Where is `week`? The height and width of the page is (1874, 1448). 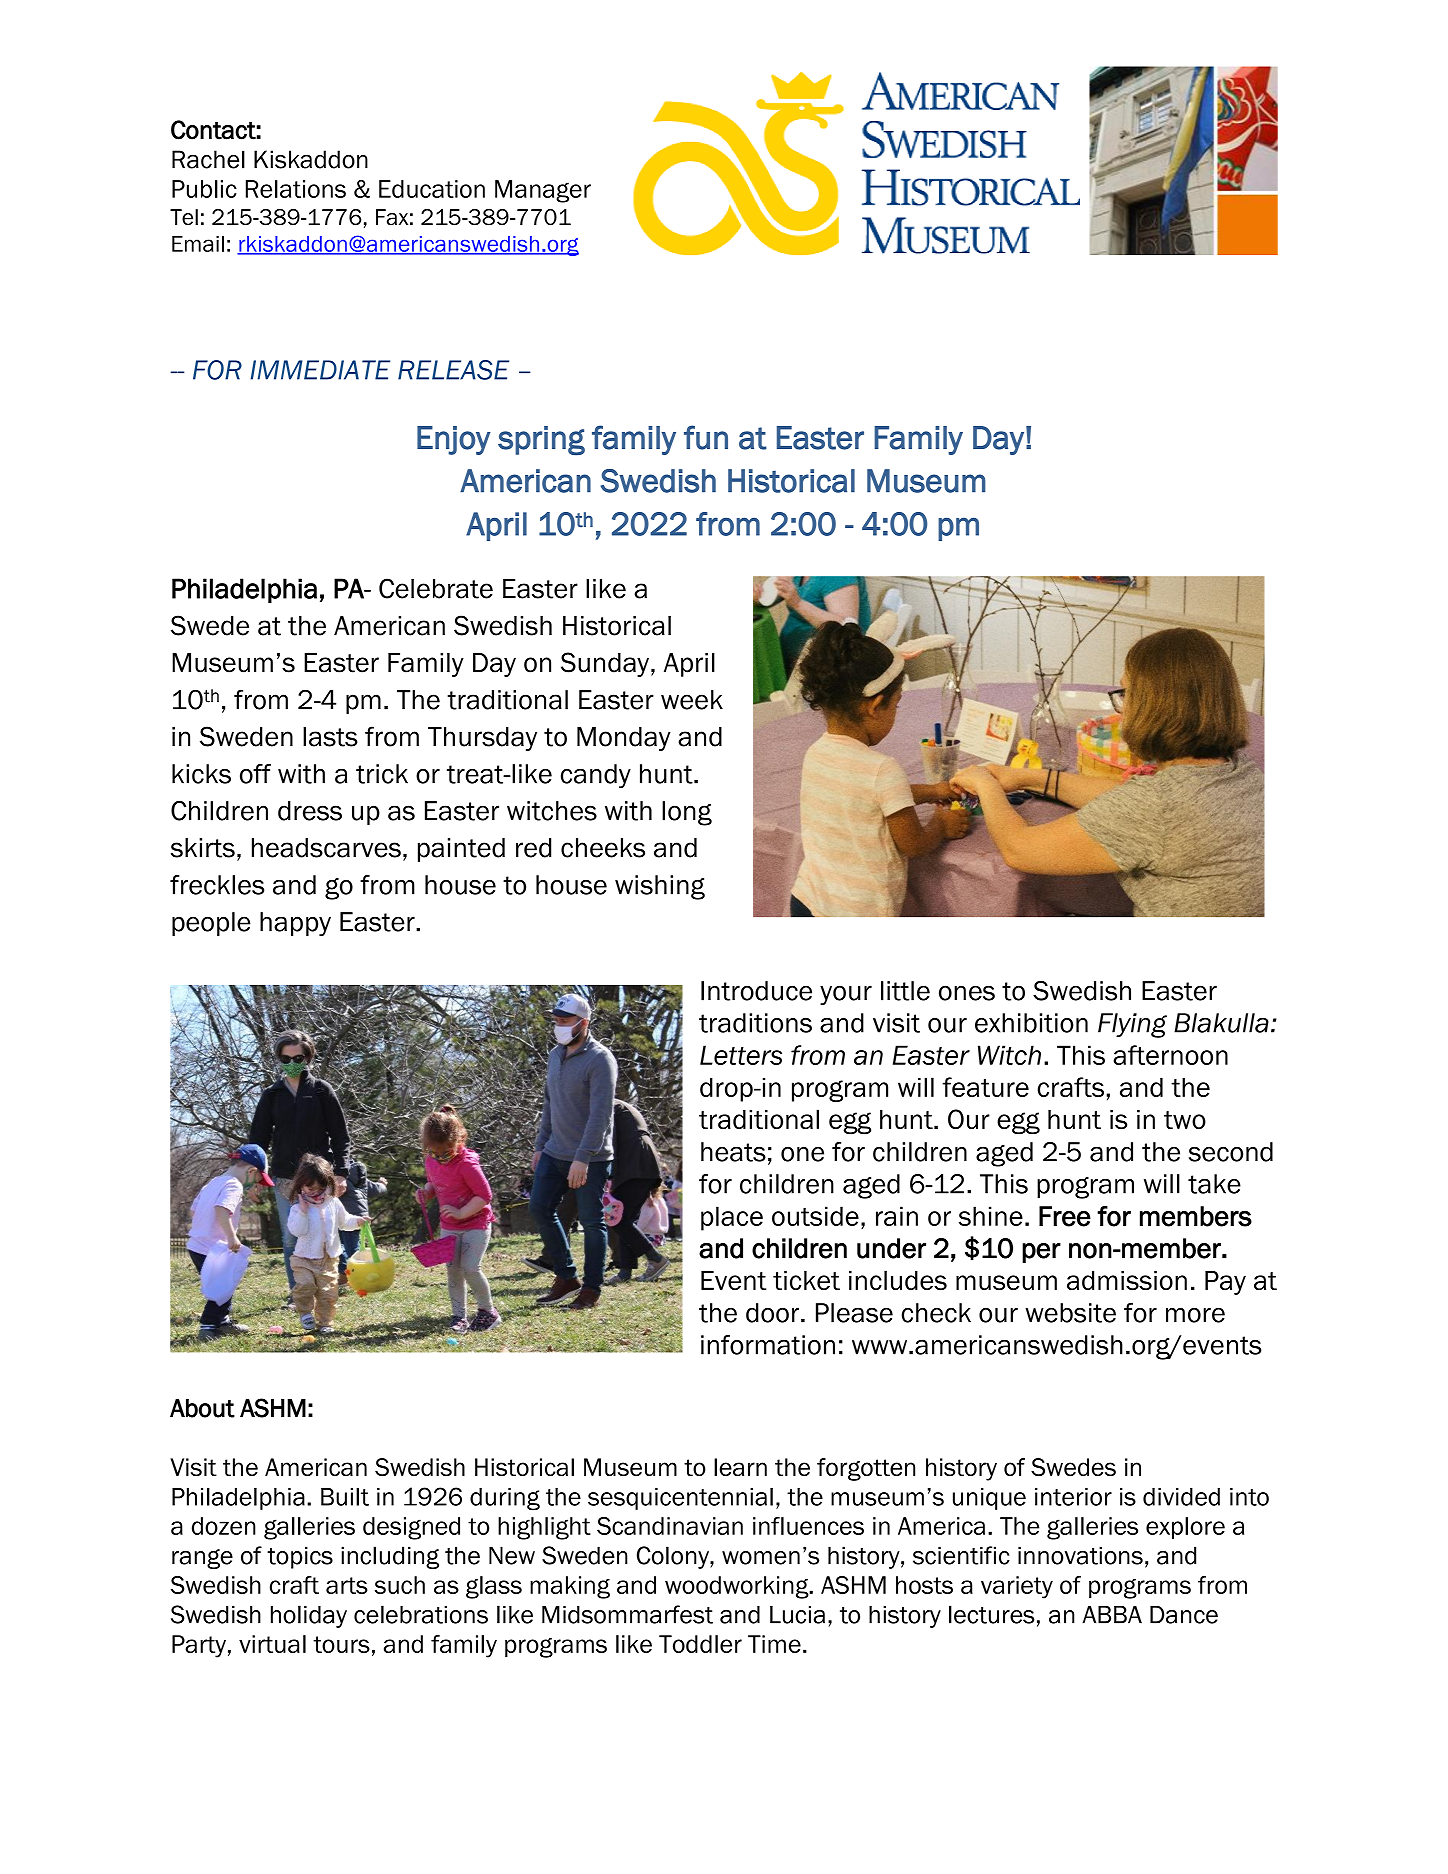 week is located at coordinates (692, 700).
